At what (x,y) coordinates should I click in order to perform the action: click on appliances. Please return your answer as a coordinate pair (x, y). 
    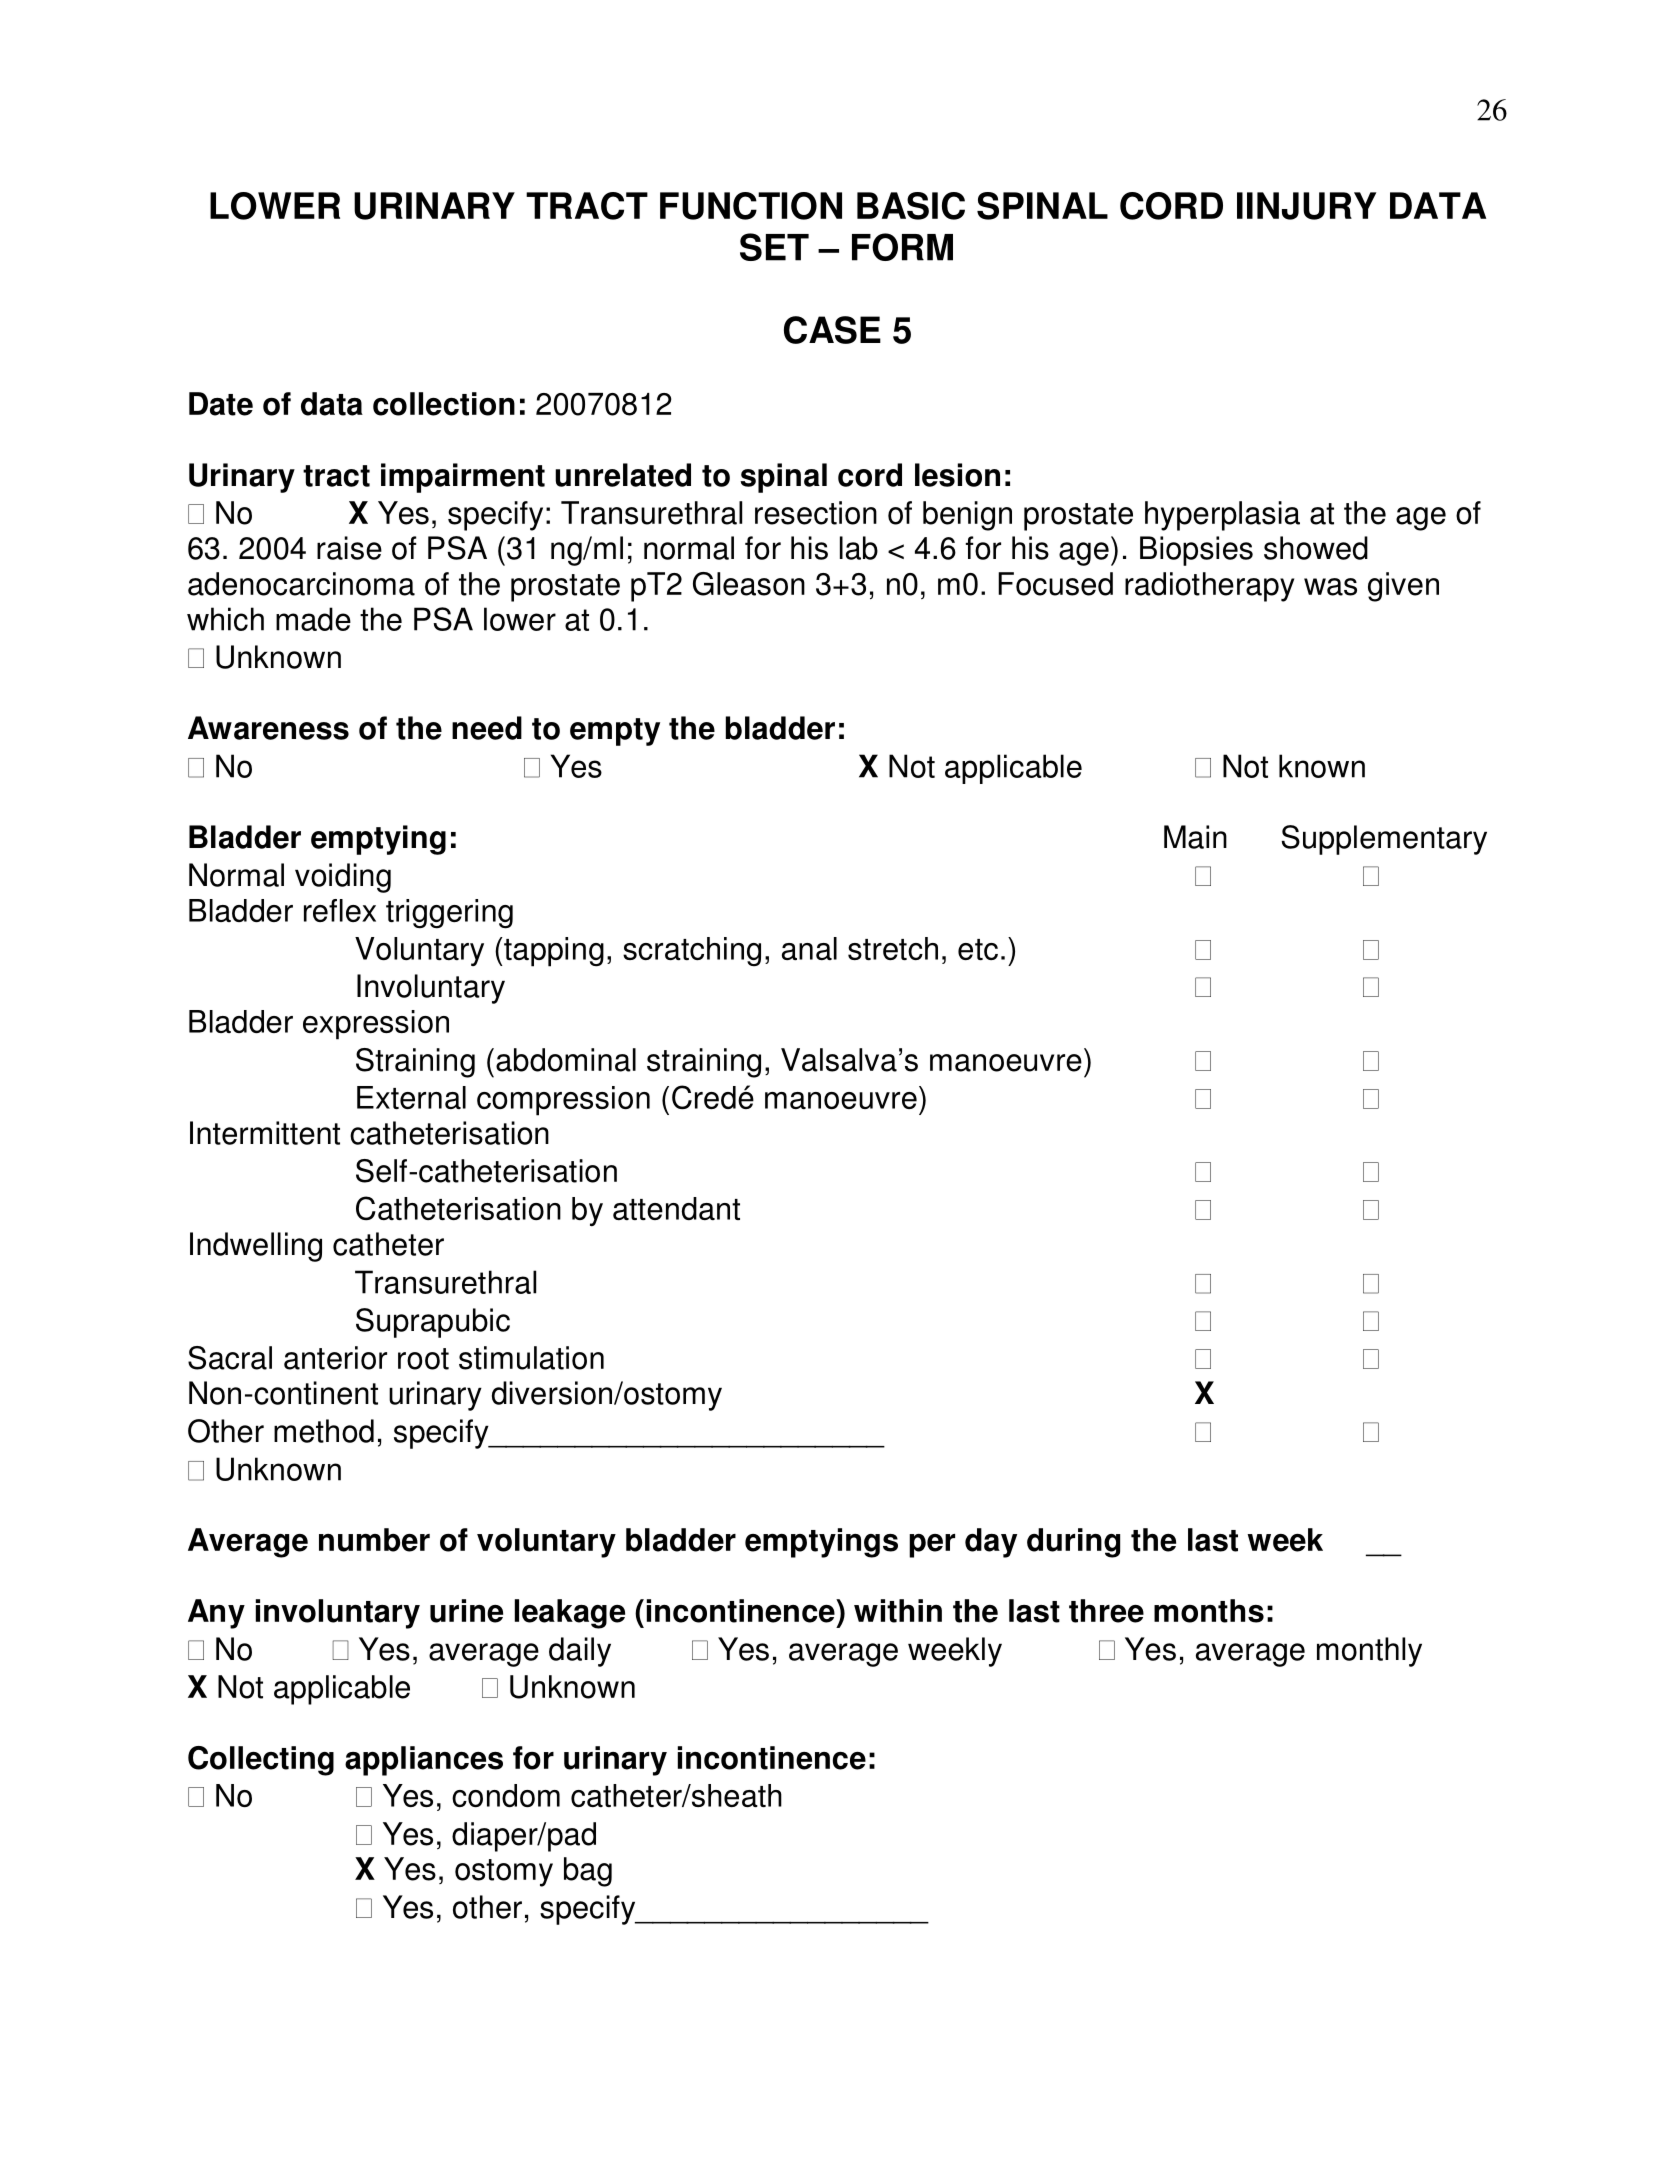
    Looking at the image, I should click on (424, 1761).
